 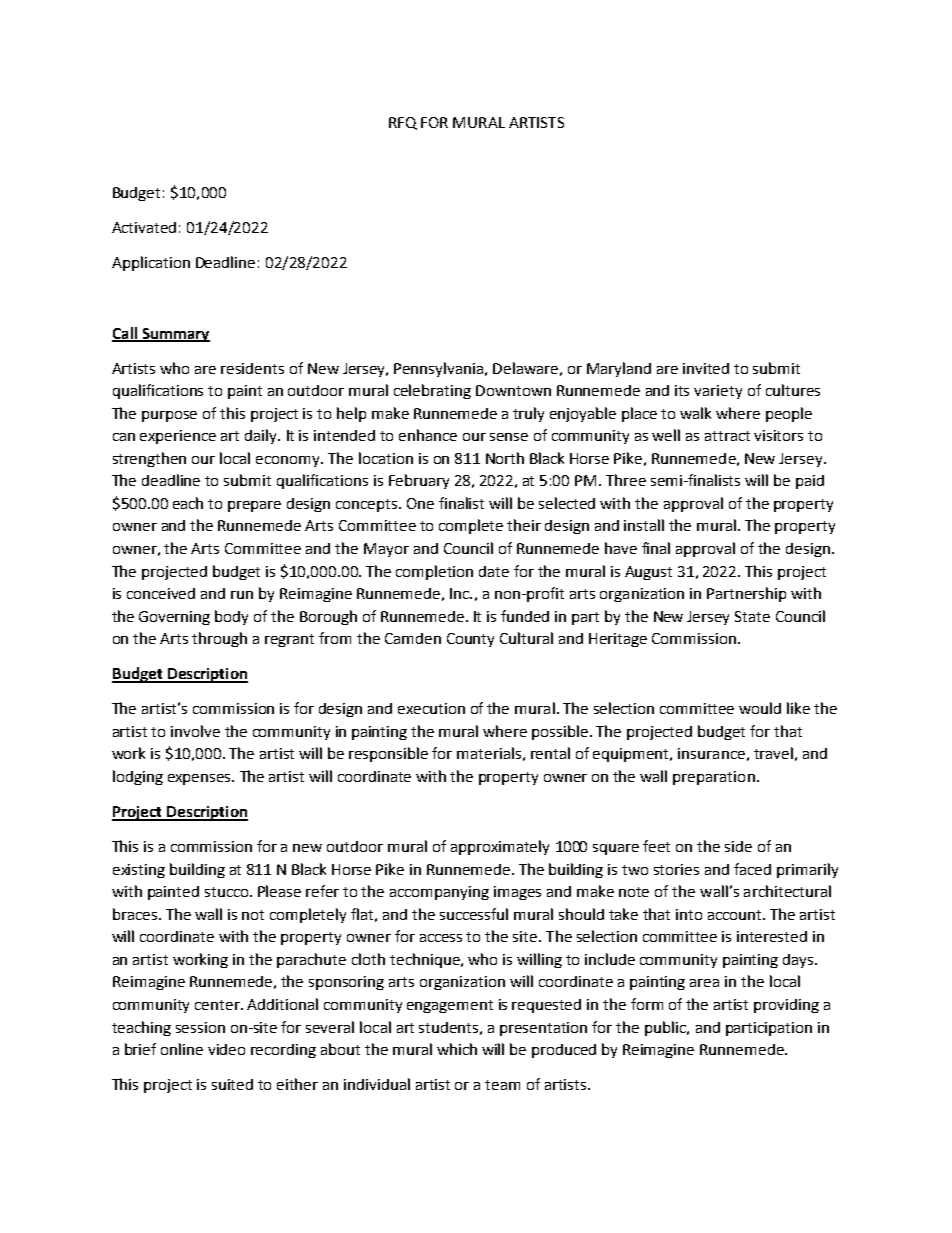 What do you see at coordinates (706, 368) in the screenshot?
I see `invited` at bounding box center [706, 368].
